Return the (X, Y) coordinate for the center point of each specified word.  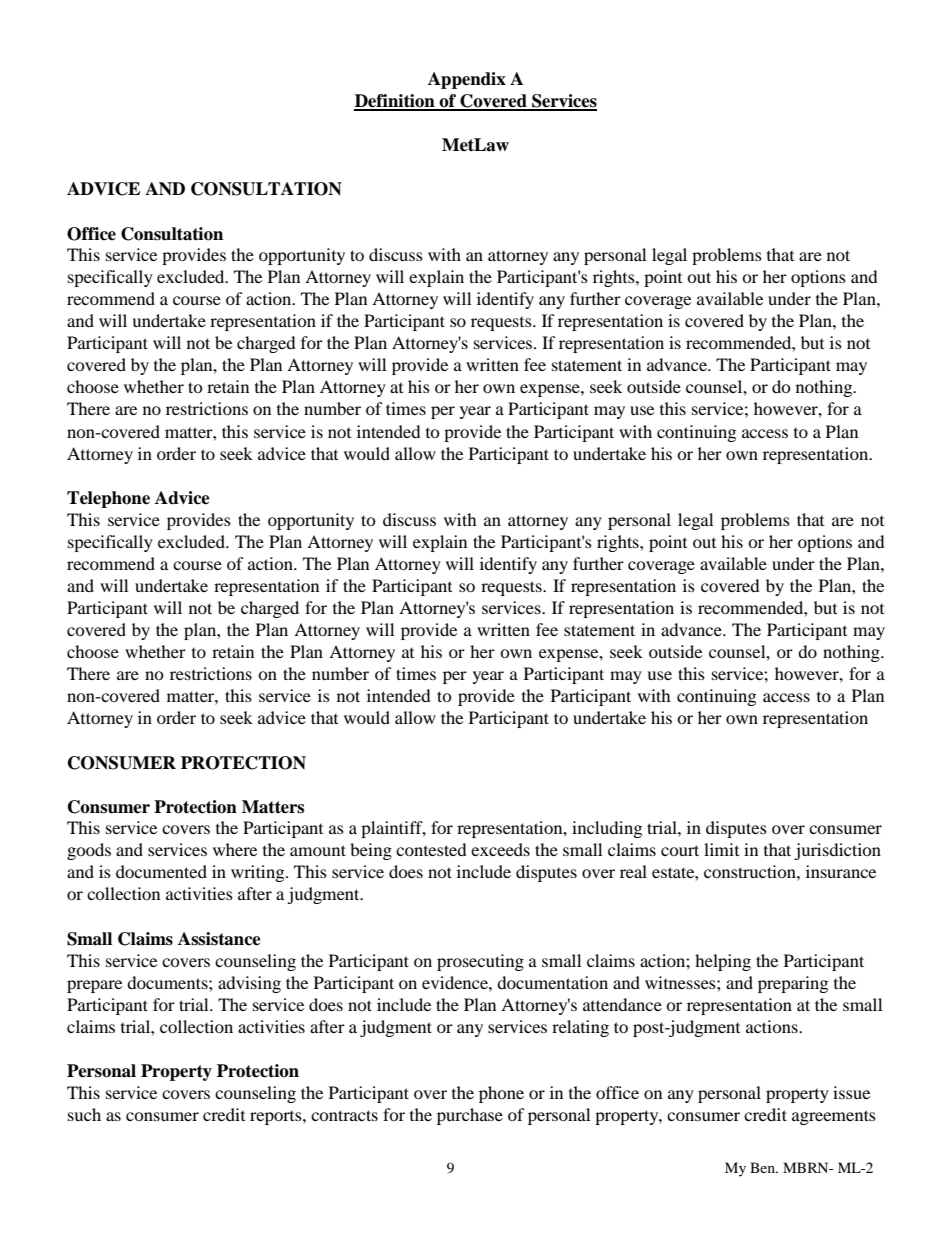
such (84, 1114)
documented (161, 871)
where (235, 849)
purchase (470, 1116)
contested (431, 849)
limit (721, 849)
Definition (395, 102)
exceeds (500, 849)
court (680, 850)
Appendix (467, 80)
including (607, 829)
